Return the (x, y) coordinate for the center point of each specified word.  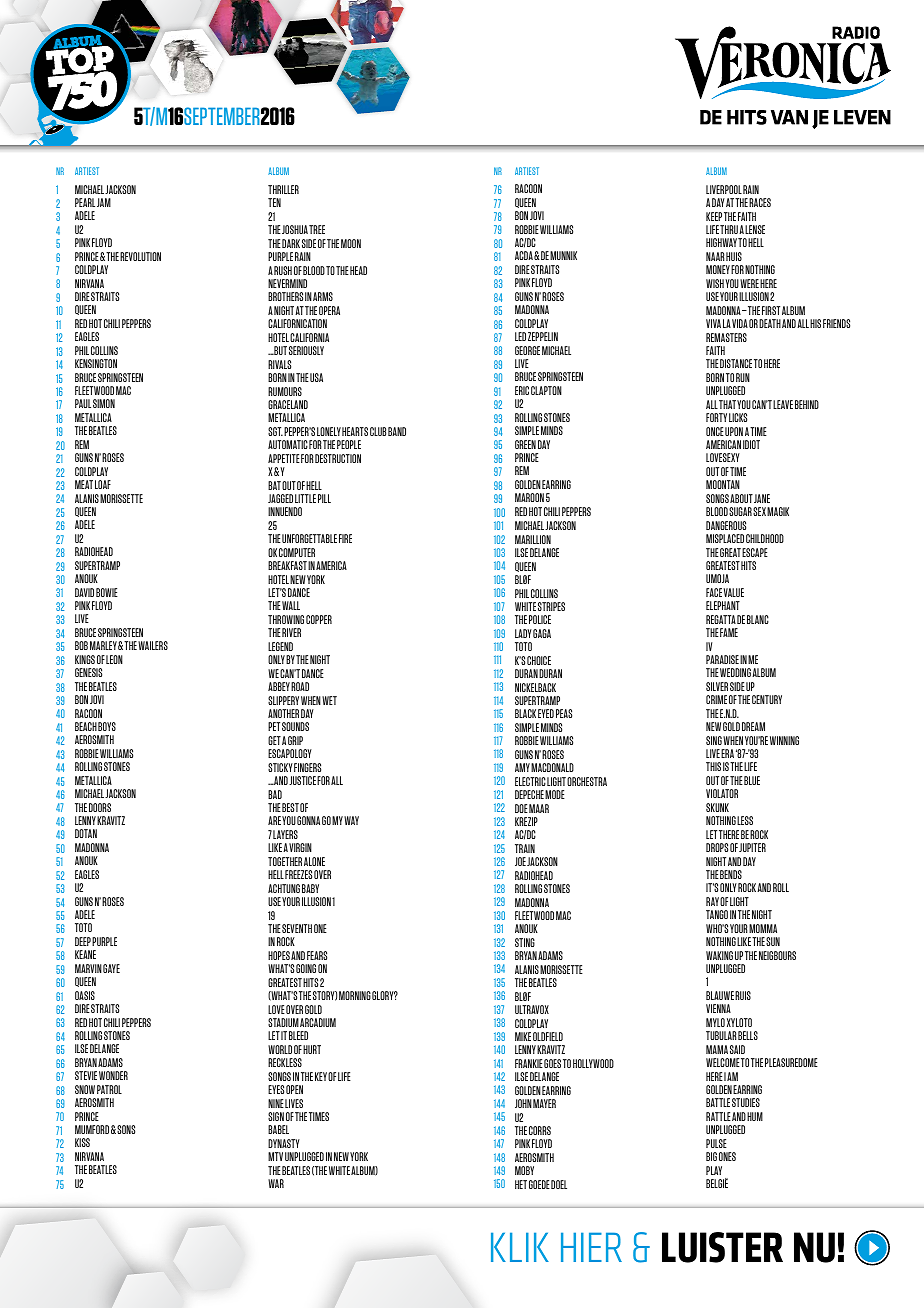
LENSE (755, 229)
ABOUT (741, 498)
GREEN (525, 444)
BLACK (525, 713)
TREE (317, 229)
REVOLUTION (140, 256)
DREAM (753, 726)
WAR (276, 1183)
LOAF (103, 484)
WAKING (719, 955)
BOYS (107, 726)
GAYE (111, 968)
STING (525, 942)
